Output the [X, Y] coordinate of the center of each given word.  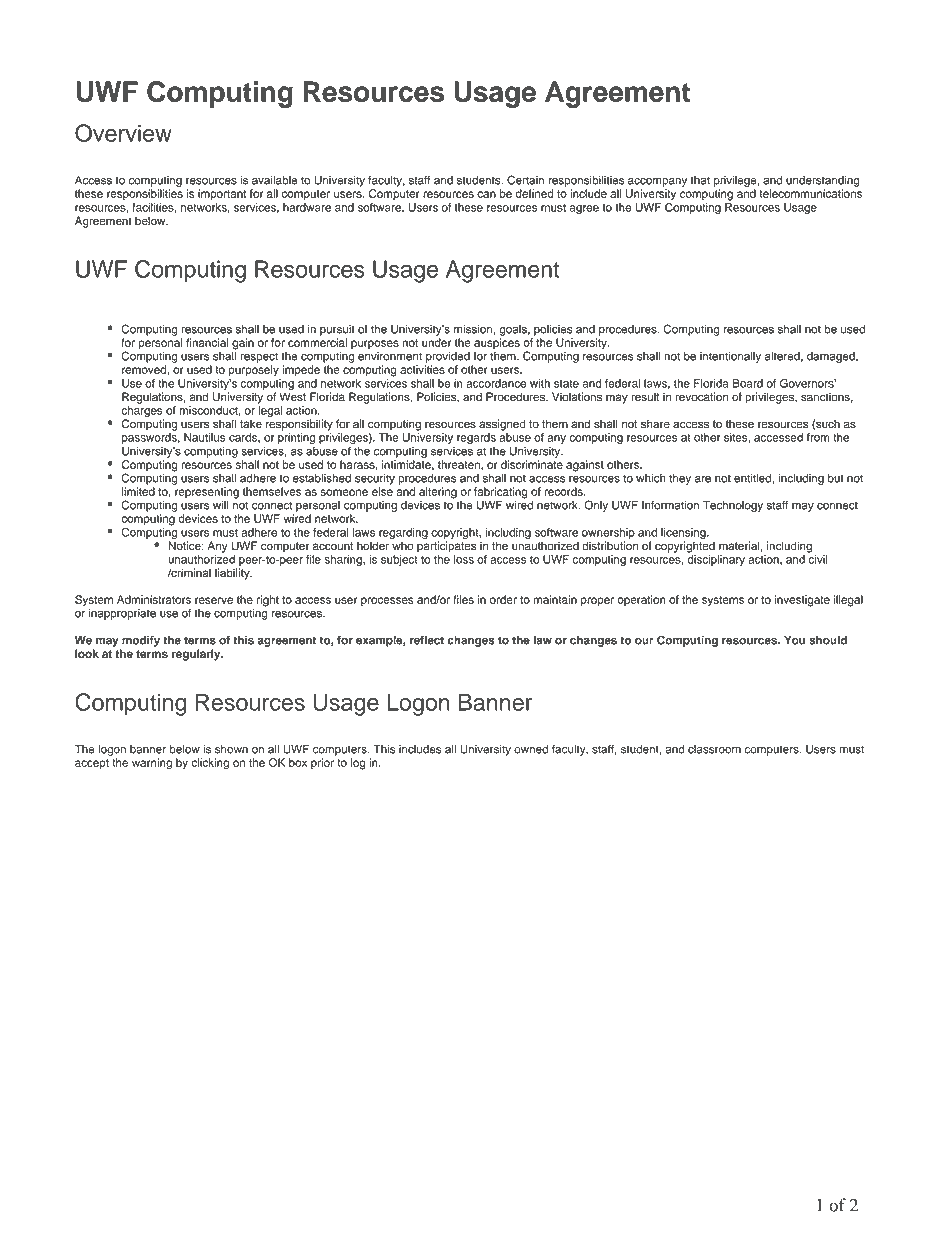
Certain [525, 180]
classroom [714, 749]
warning [152, 764]
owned [531, 749]
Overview [123, 133]
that [700, 180]
